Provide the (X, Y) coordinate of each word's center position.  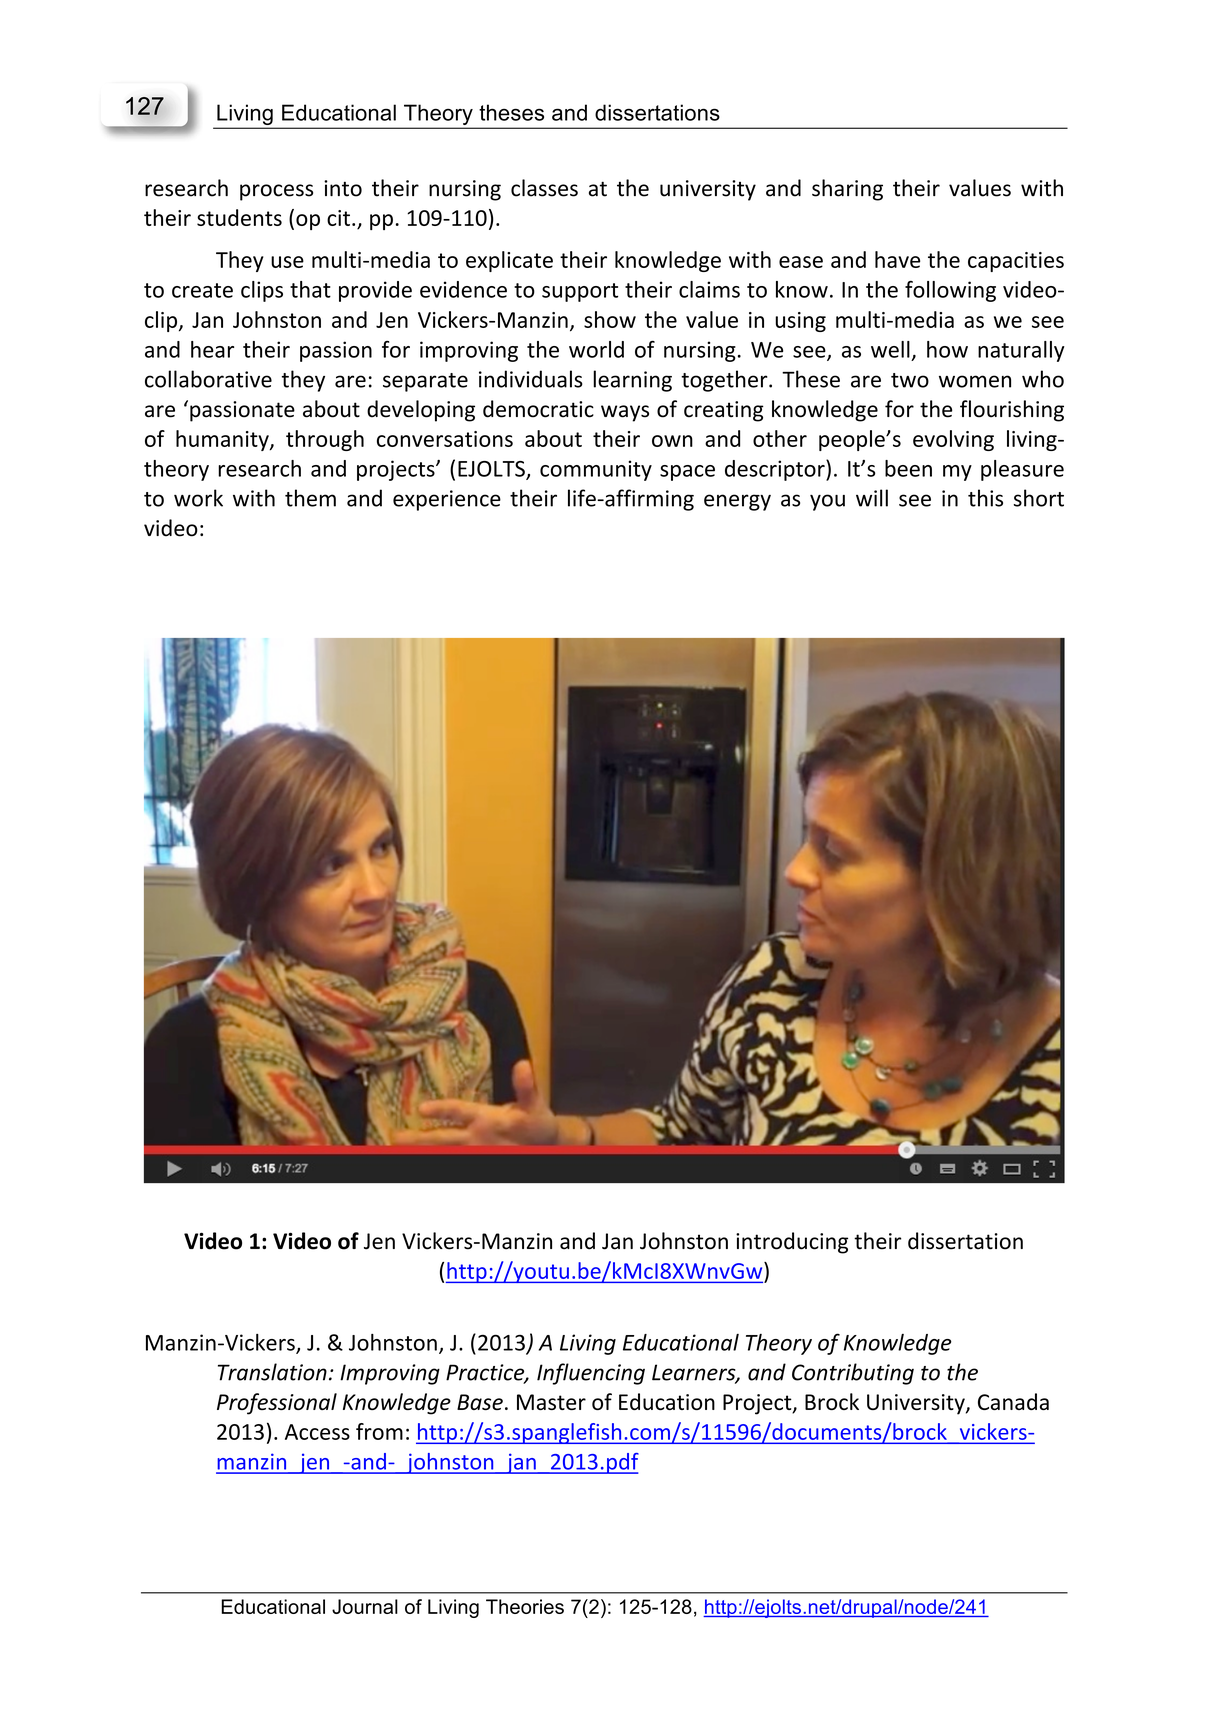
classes (544, 188)
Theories (525, 1606)
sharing (847, 190)
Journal (365, 1606)
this (985, 498)
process (276, 192)
